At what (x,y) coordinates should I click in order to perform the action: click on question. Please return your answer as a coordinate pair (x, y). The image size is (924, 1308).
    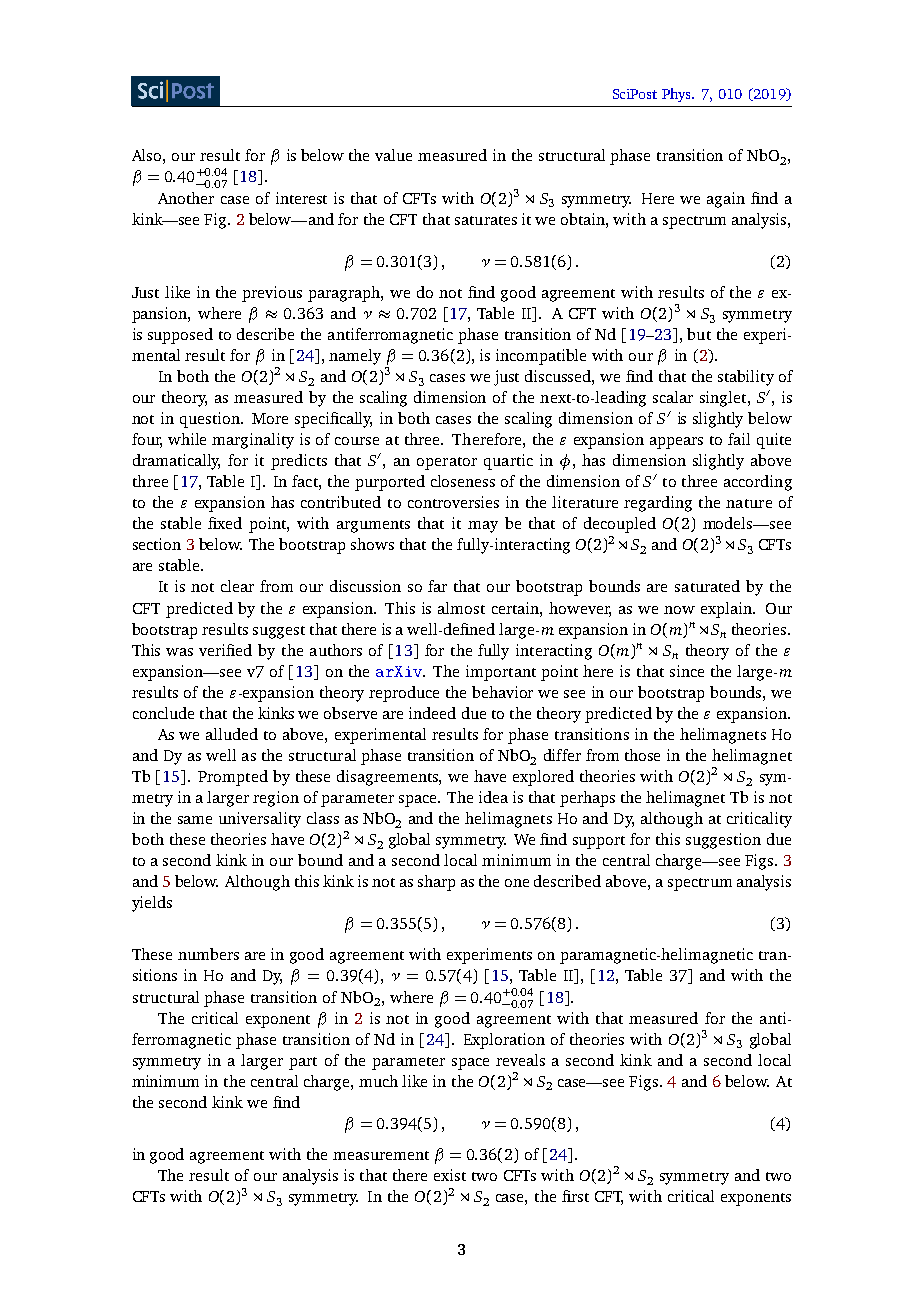
    Looking at the image, I should click on (211, 420).
